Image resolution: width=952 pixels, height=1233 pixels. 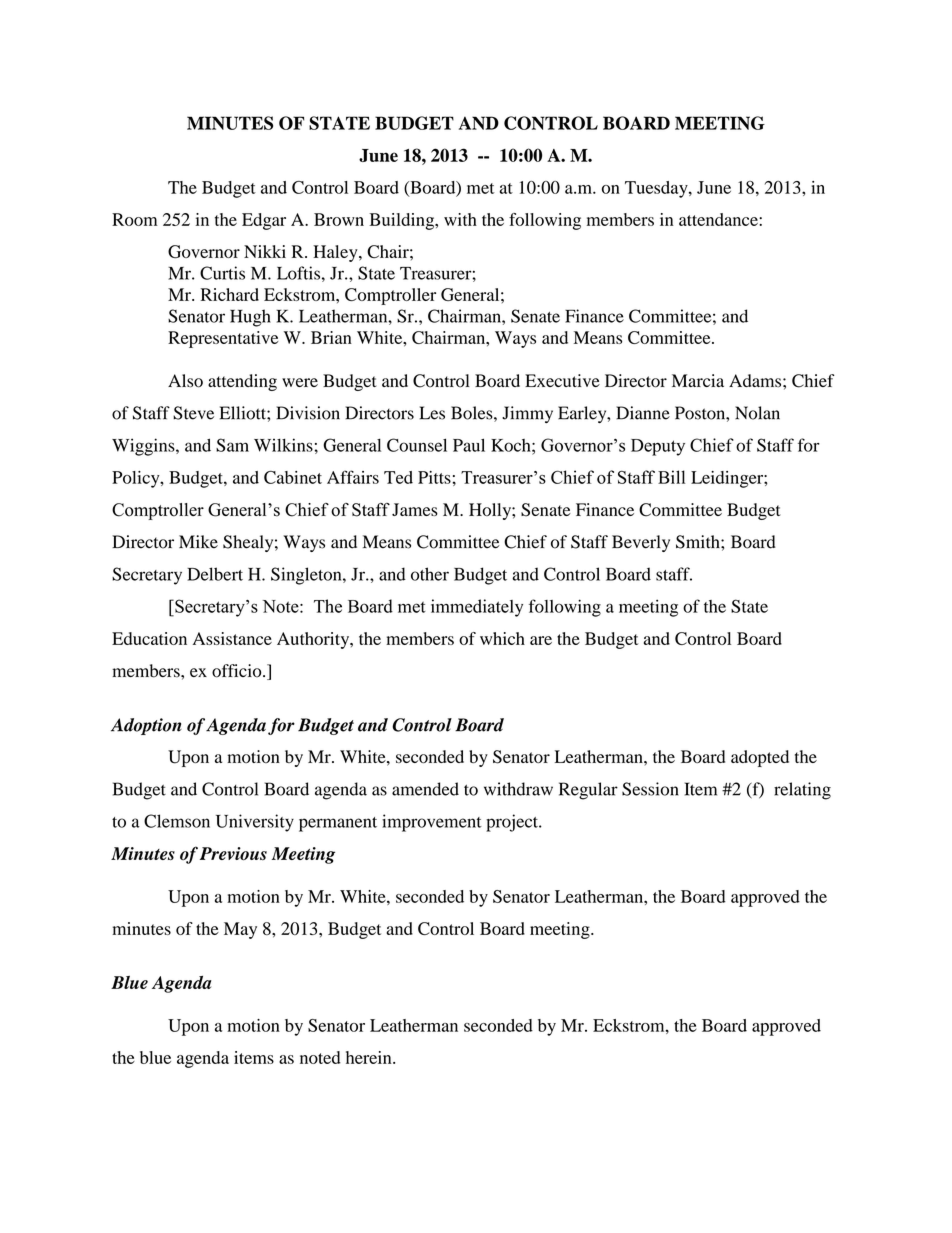 What do you see at coordinates (641, 543) in the document?
I see `Beverly` at bounding box center [641, 543].
